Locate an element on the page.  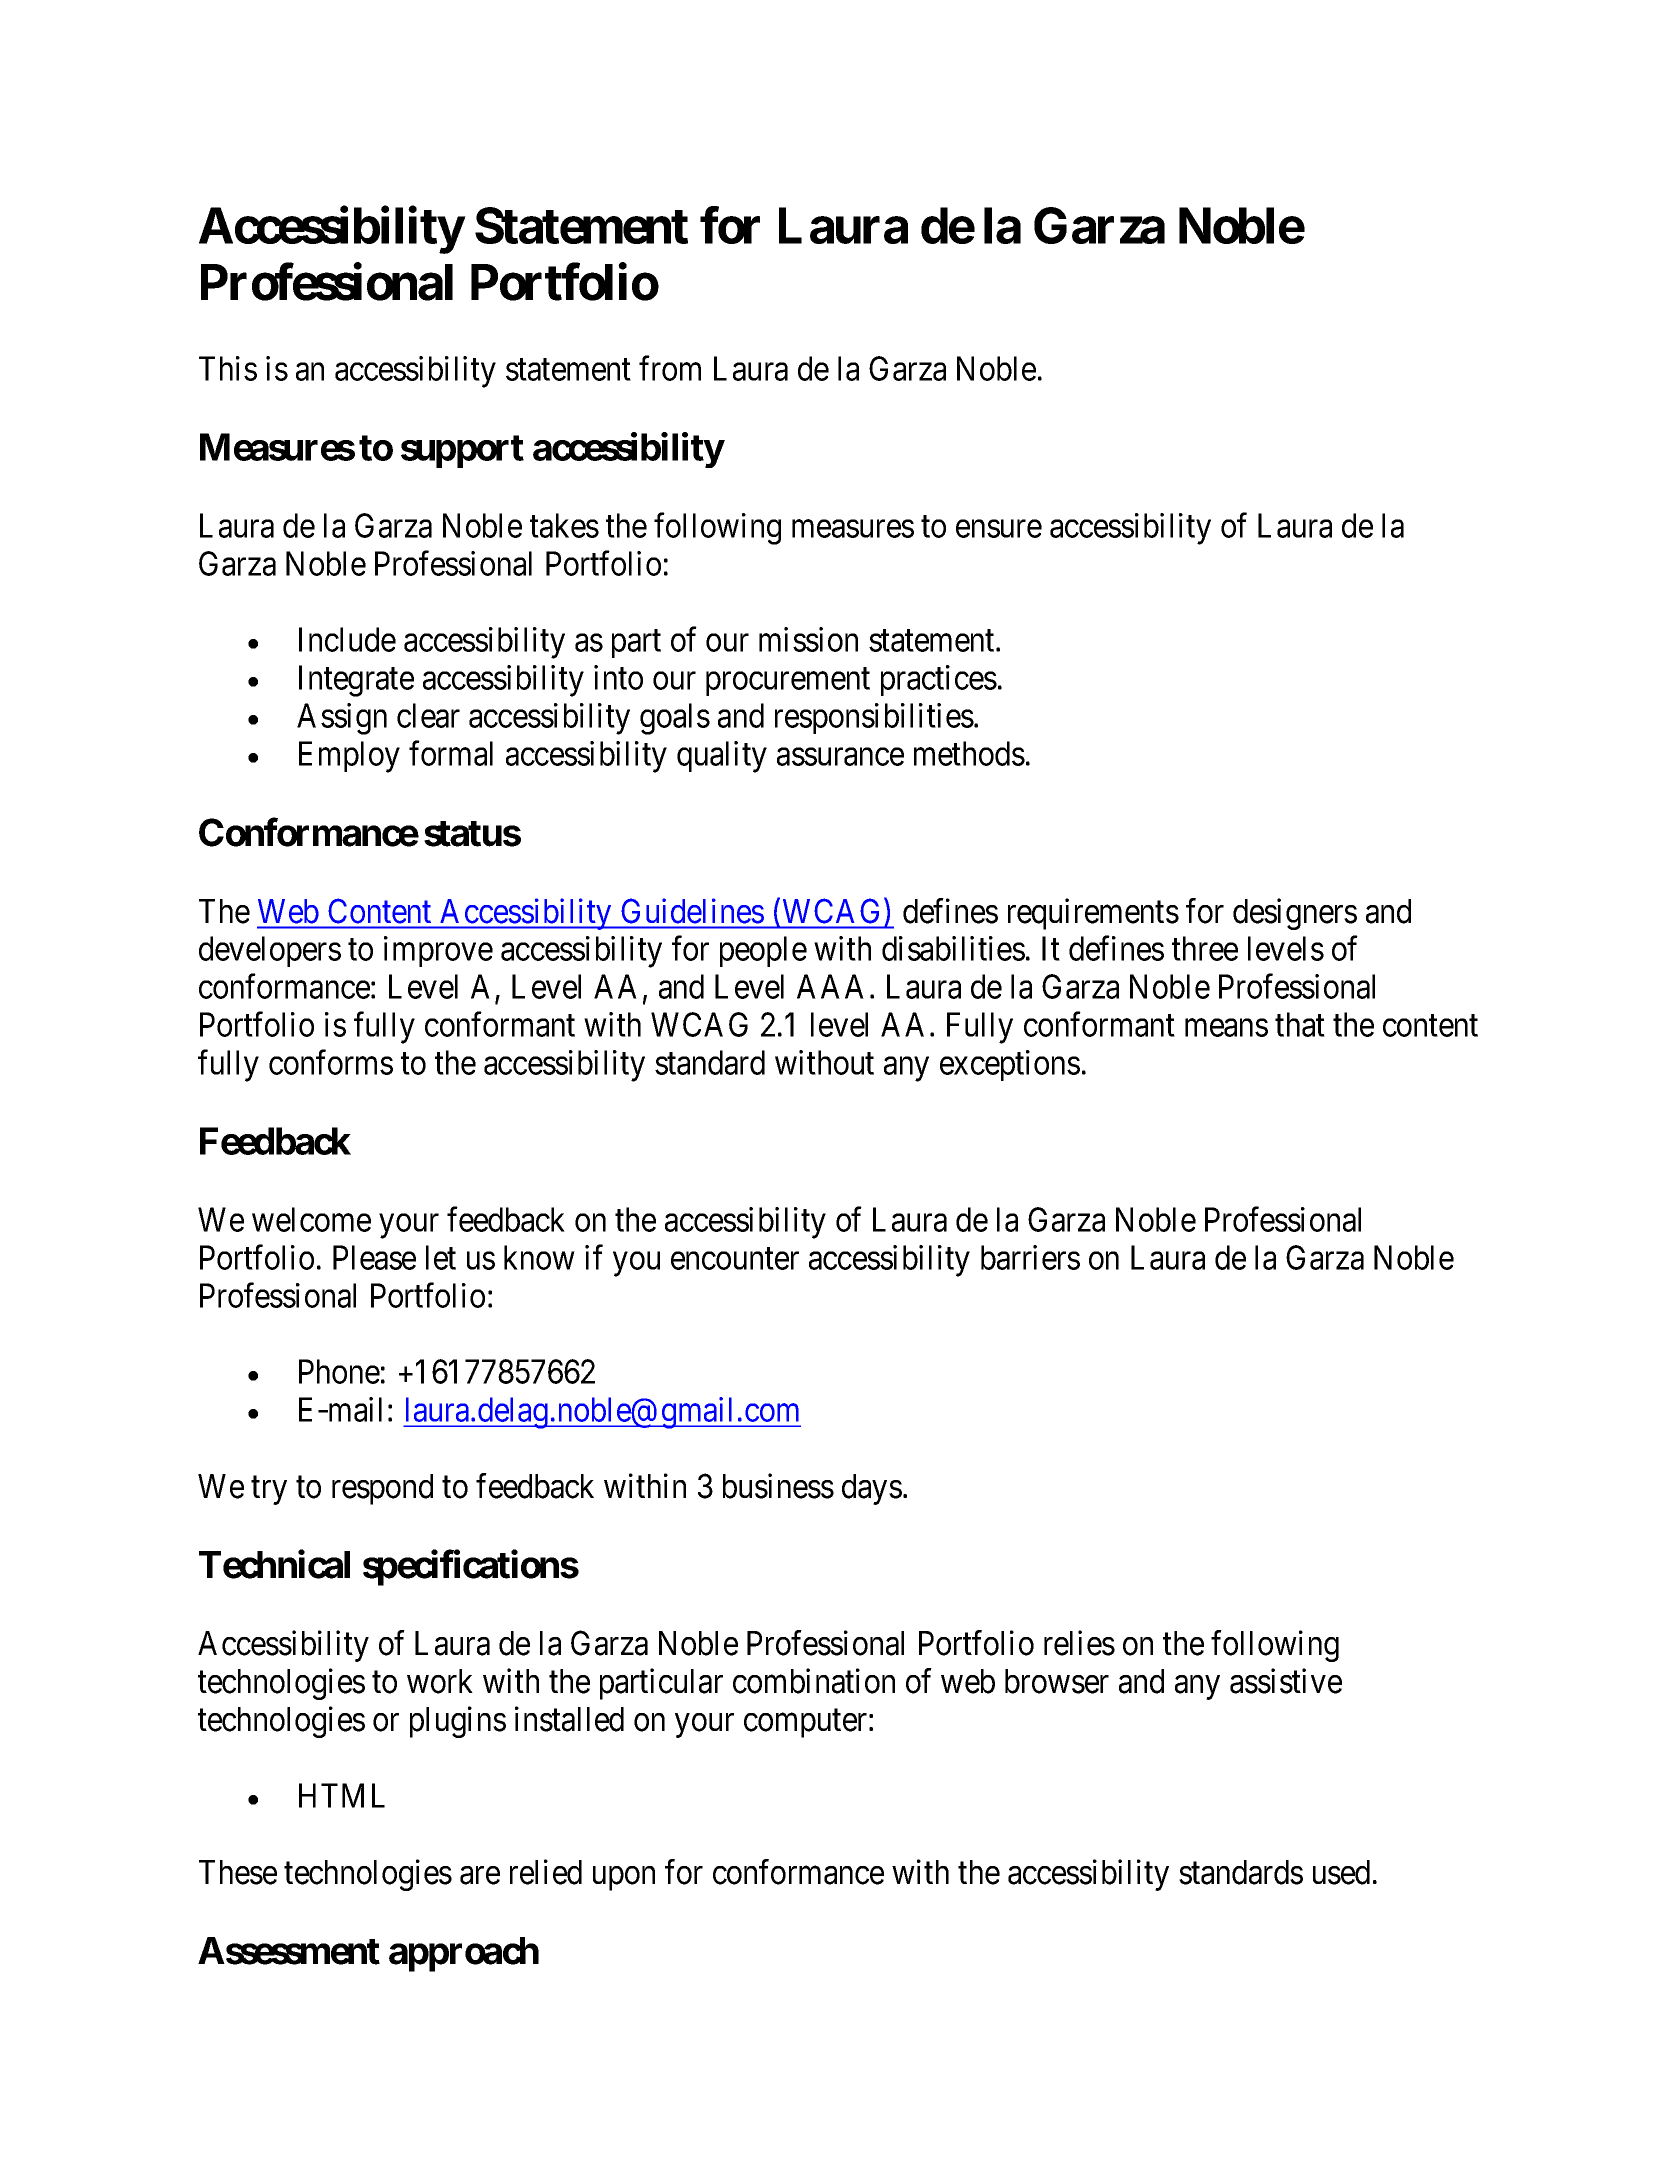
Assessment is located at coordinates (289, 1951).
